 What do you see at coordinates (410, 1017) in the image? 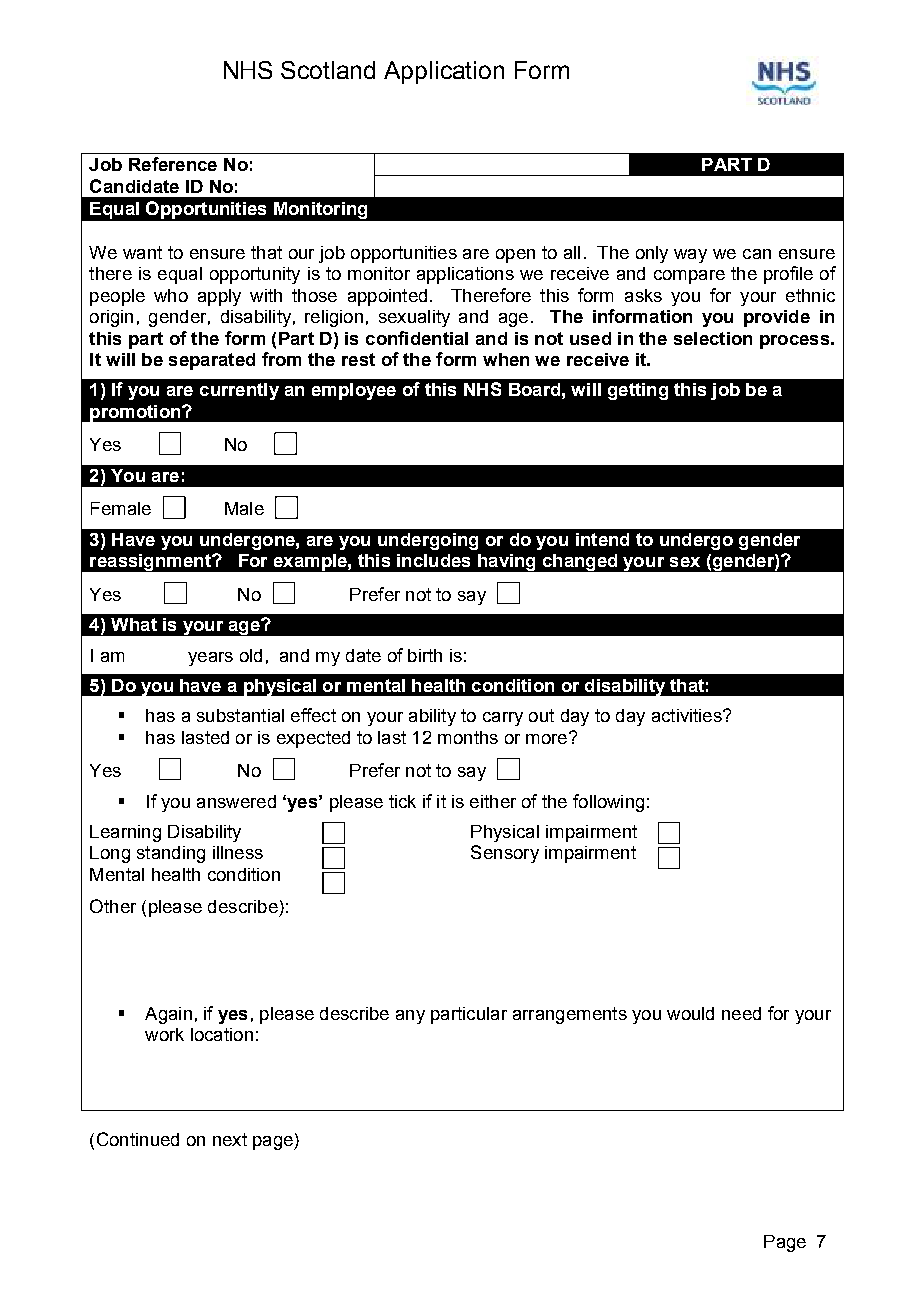
I see `any` at bounding box center [410, 1017].
